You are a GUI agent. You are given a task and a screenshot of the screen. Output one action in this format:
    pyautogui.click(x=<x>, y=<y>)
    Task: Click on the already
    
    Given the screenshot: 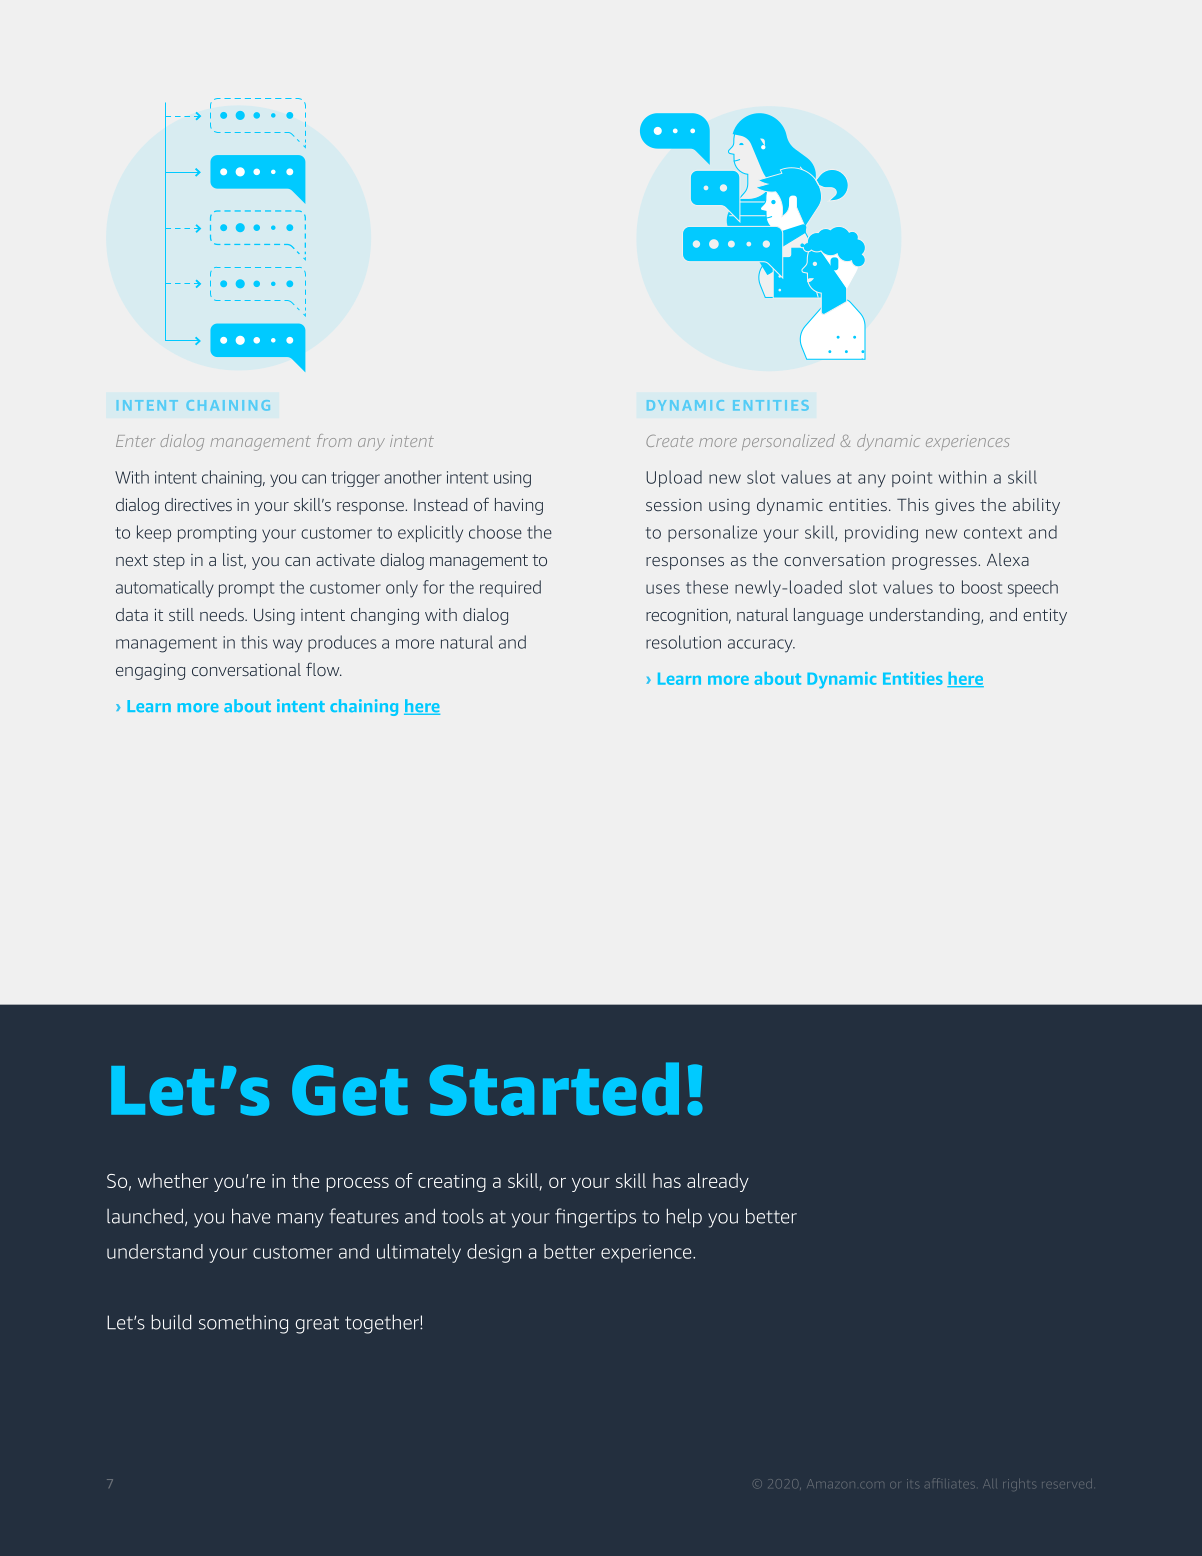 What is the action you would take?
    pyautogui.click(x=718, y=1182)
